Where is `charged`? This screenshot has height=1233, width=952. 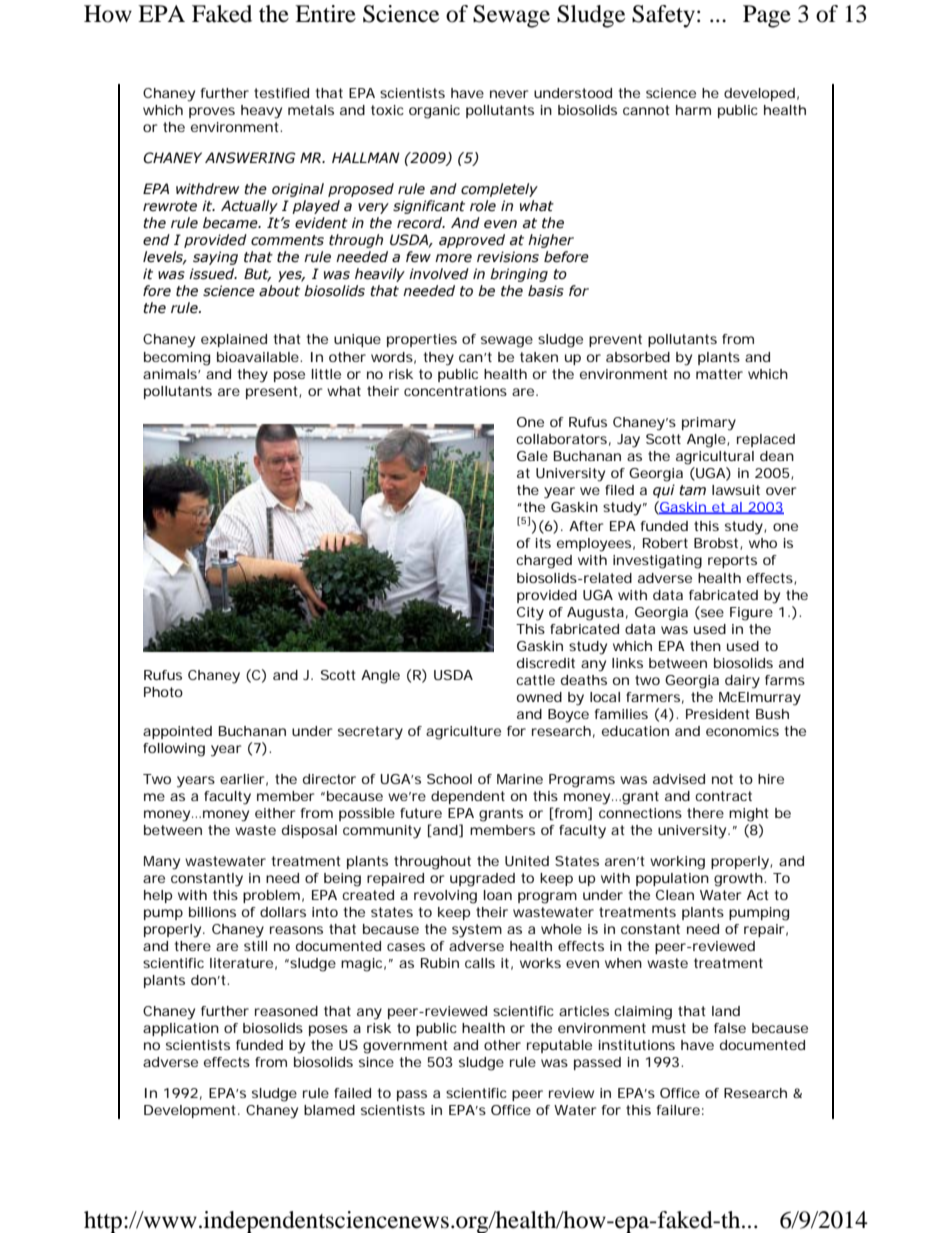
charged is located at coordinates (544, 562).
